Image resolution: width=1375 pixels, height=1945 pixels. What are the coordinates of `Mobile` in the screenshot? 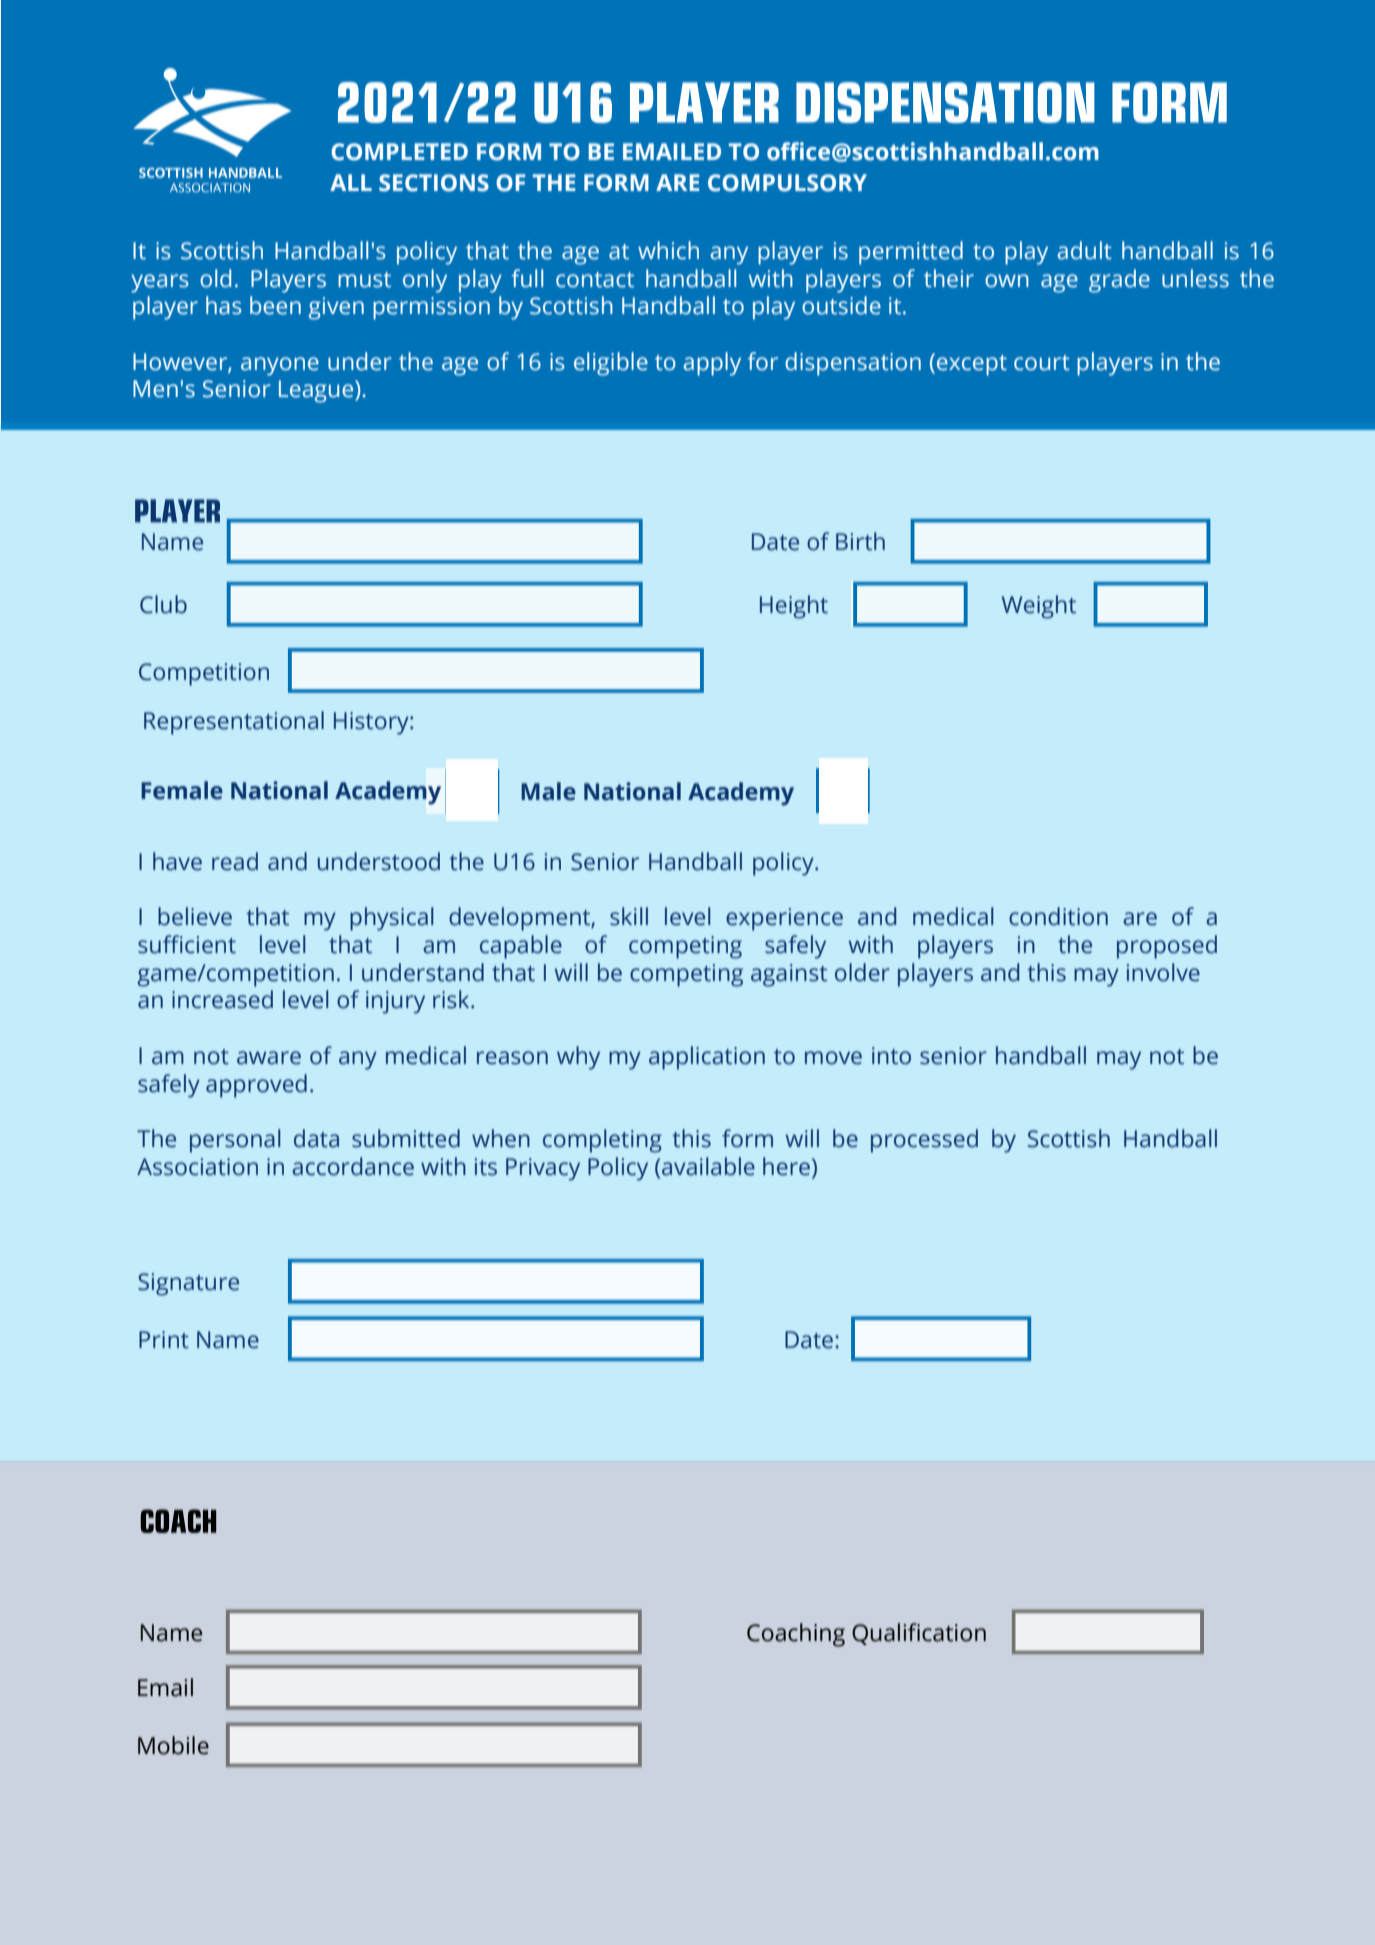 It's located at (173, 1745).
